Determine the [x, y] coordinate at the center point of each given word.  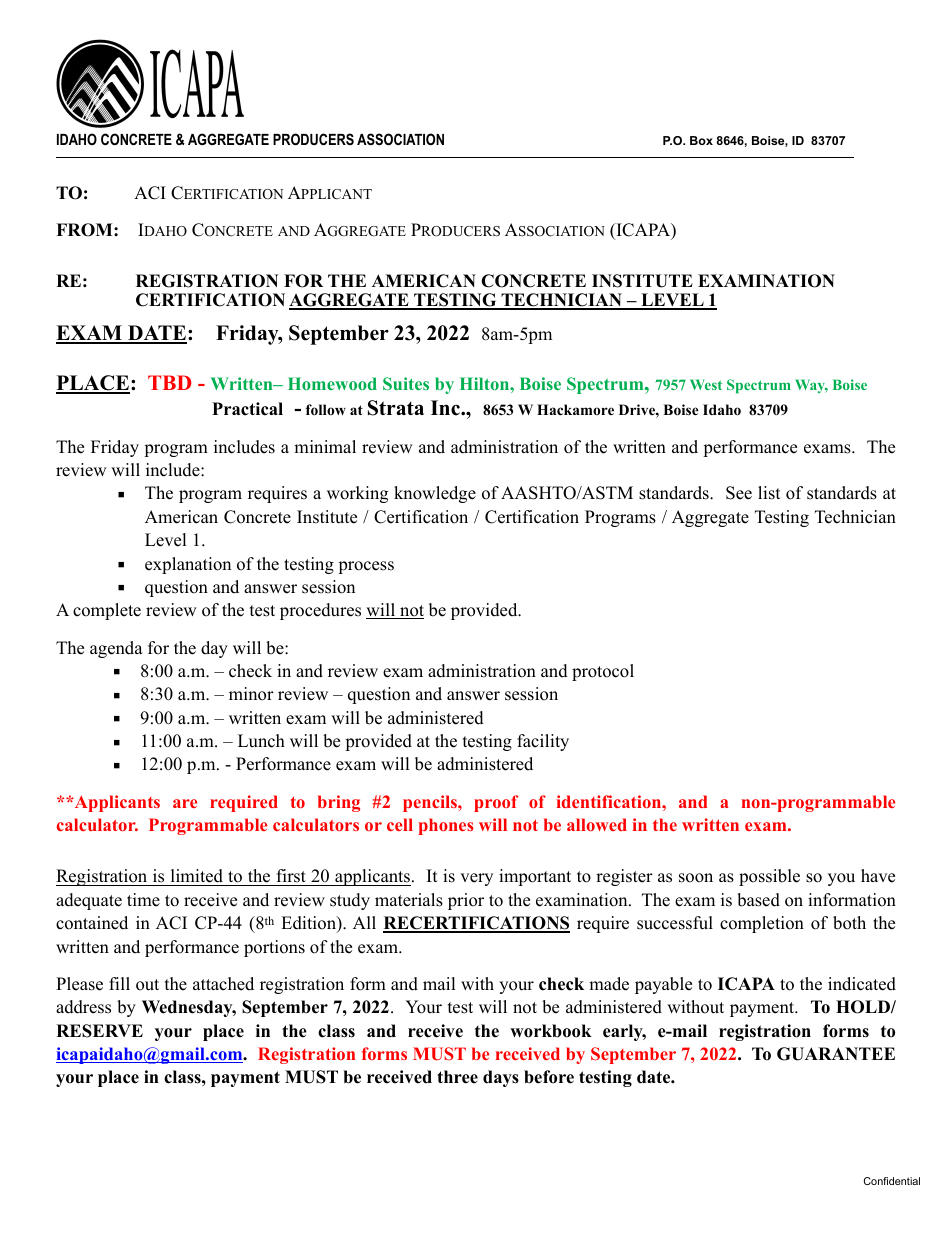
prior [466, 901]
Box [701, 140]
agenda [116, 649]
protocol [603, 672]
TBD [169, 382]
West [706, 384]
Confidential [892, 1181]
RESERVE [99, 1031]
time [143, 900]
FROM [85, 230]
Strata [396, 408]
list [769, 493]
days [501, 1078]
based [758, 900]
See [739, 493]
